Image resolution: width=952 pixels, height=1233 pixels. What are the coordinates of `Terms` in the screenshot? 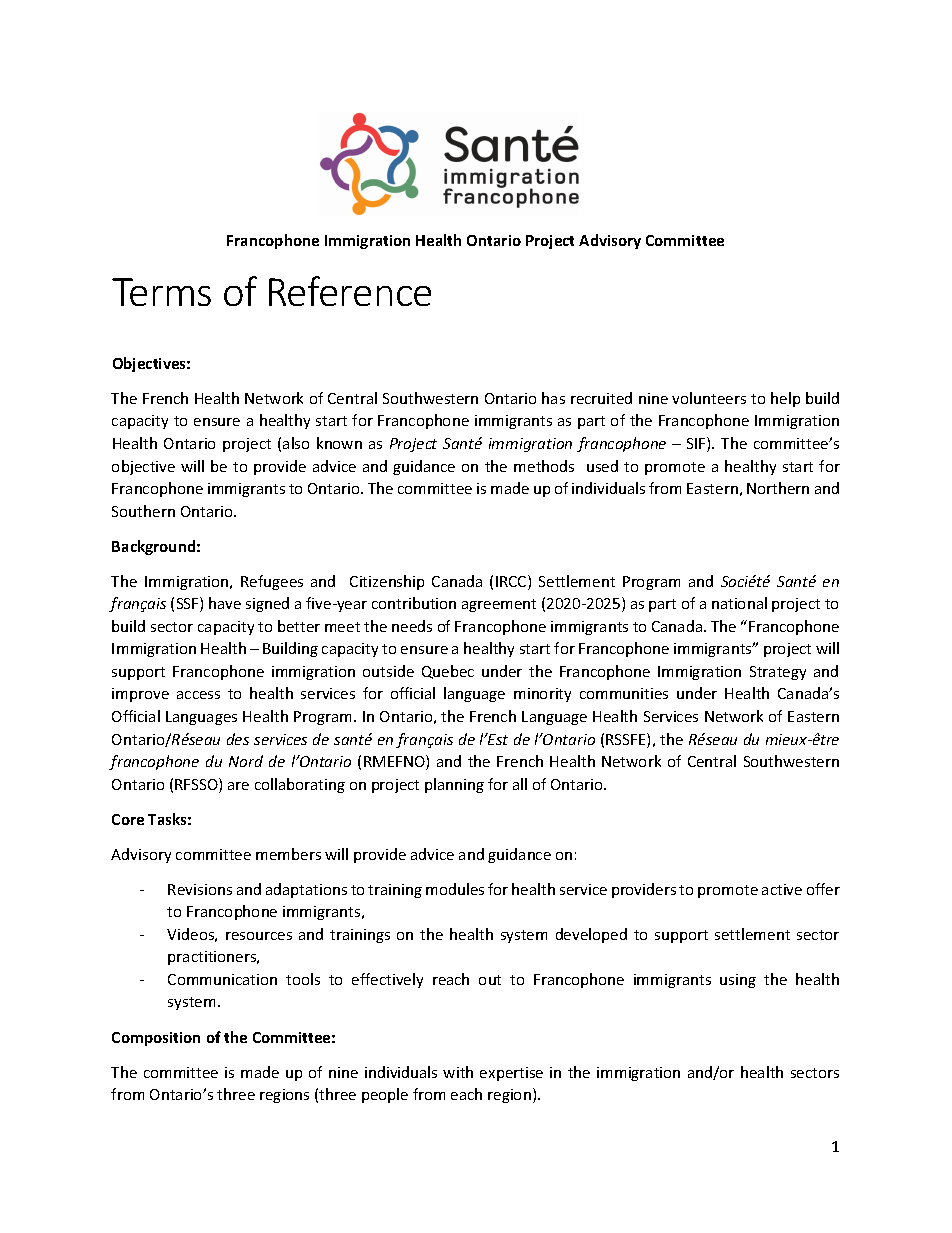 It's located at (161, 292).
